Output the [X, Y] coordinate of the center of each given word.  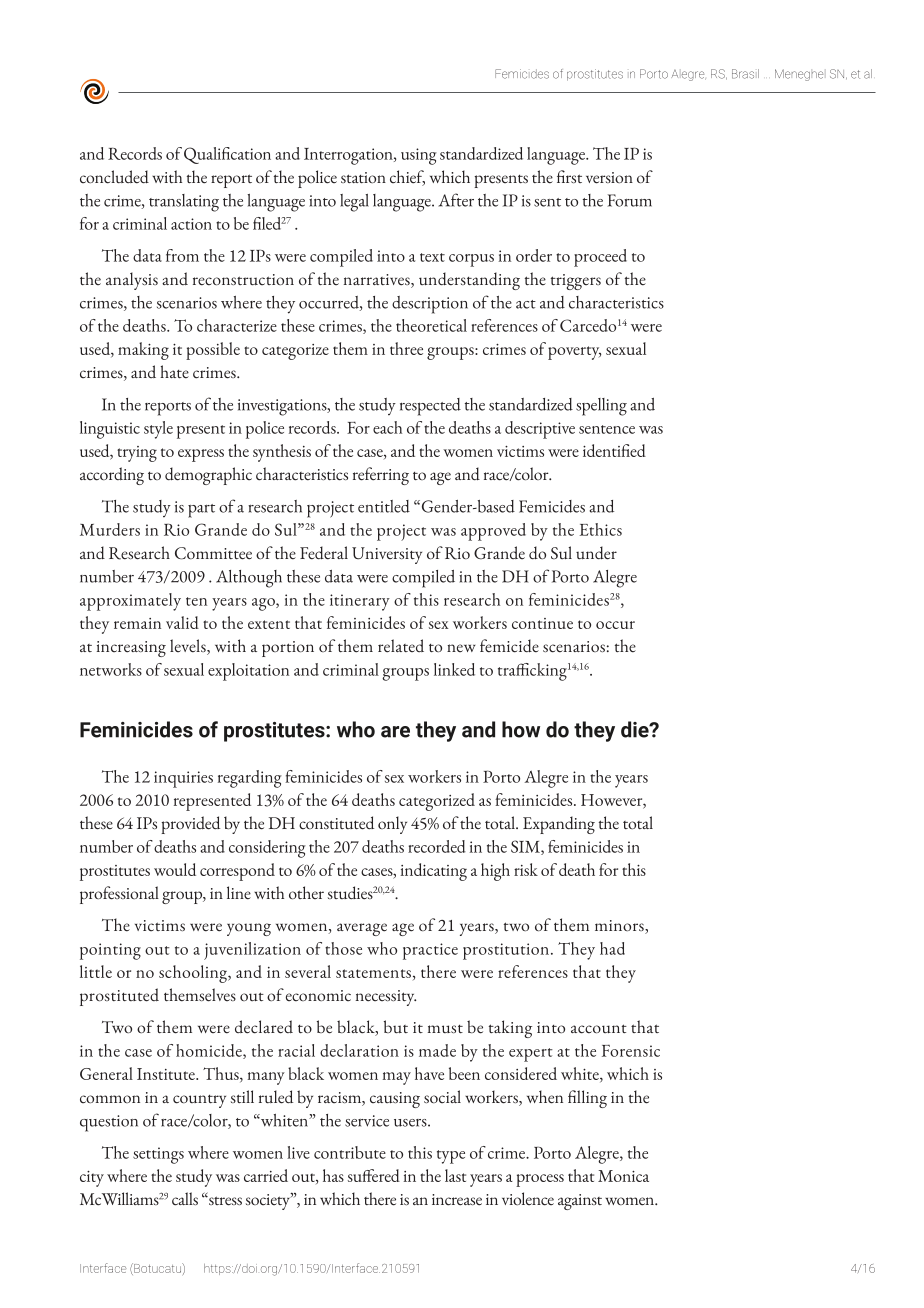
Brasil [745, 74]
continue [542, 623]
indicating [433, 872]
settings [158, 1155]
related [401, 646]
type [451, 1157]
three [406, 348]
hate [174, 372]
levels [189, 647]
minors [620, 927]
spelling [601, 407]
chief [407, 178]
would [175, 869]
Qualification [227, 155]
